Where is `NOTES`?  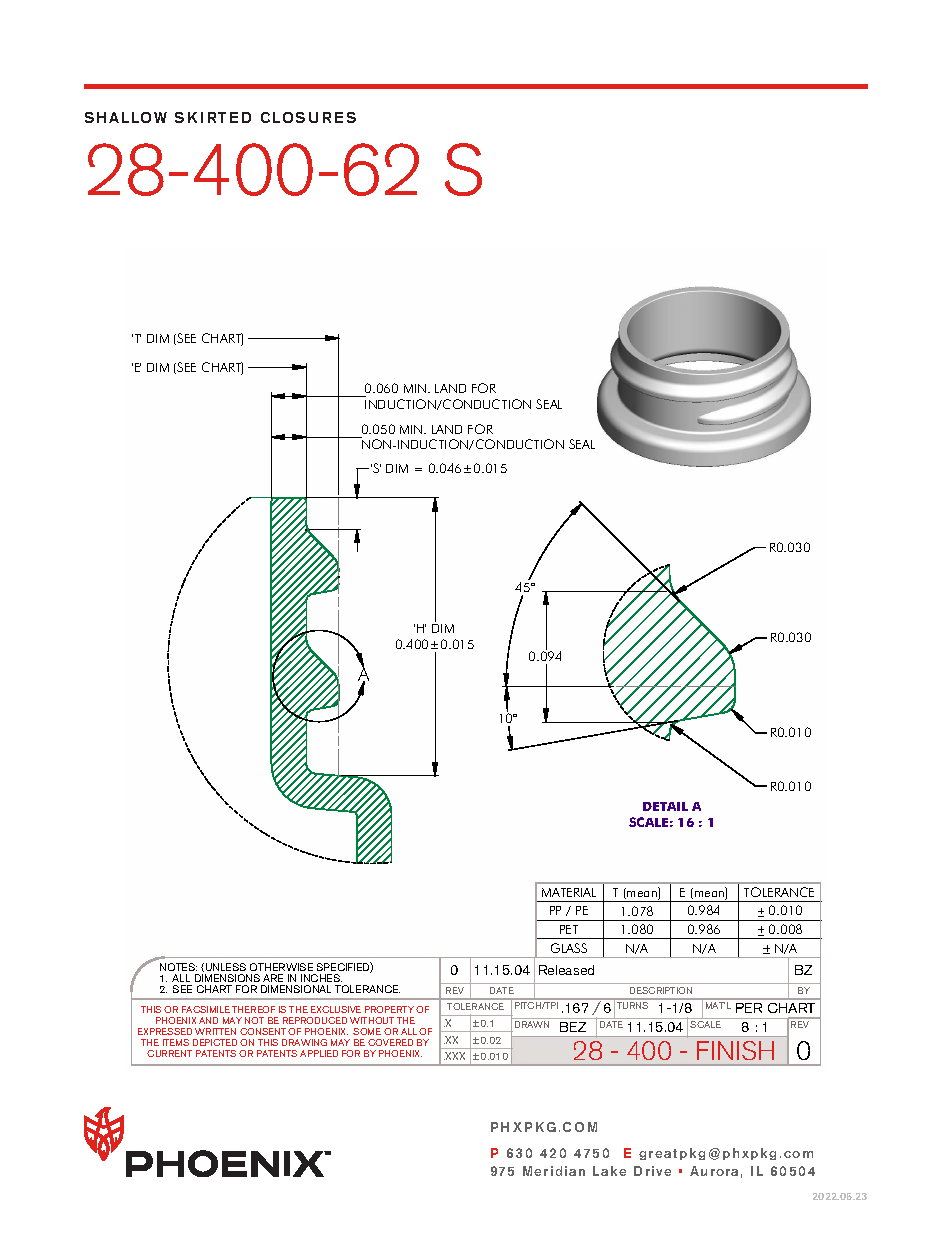
NOTES is located at coordinates (178, 967).
